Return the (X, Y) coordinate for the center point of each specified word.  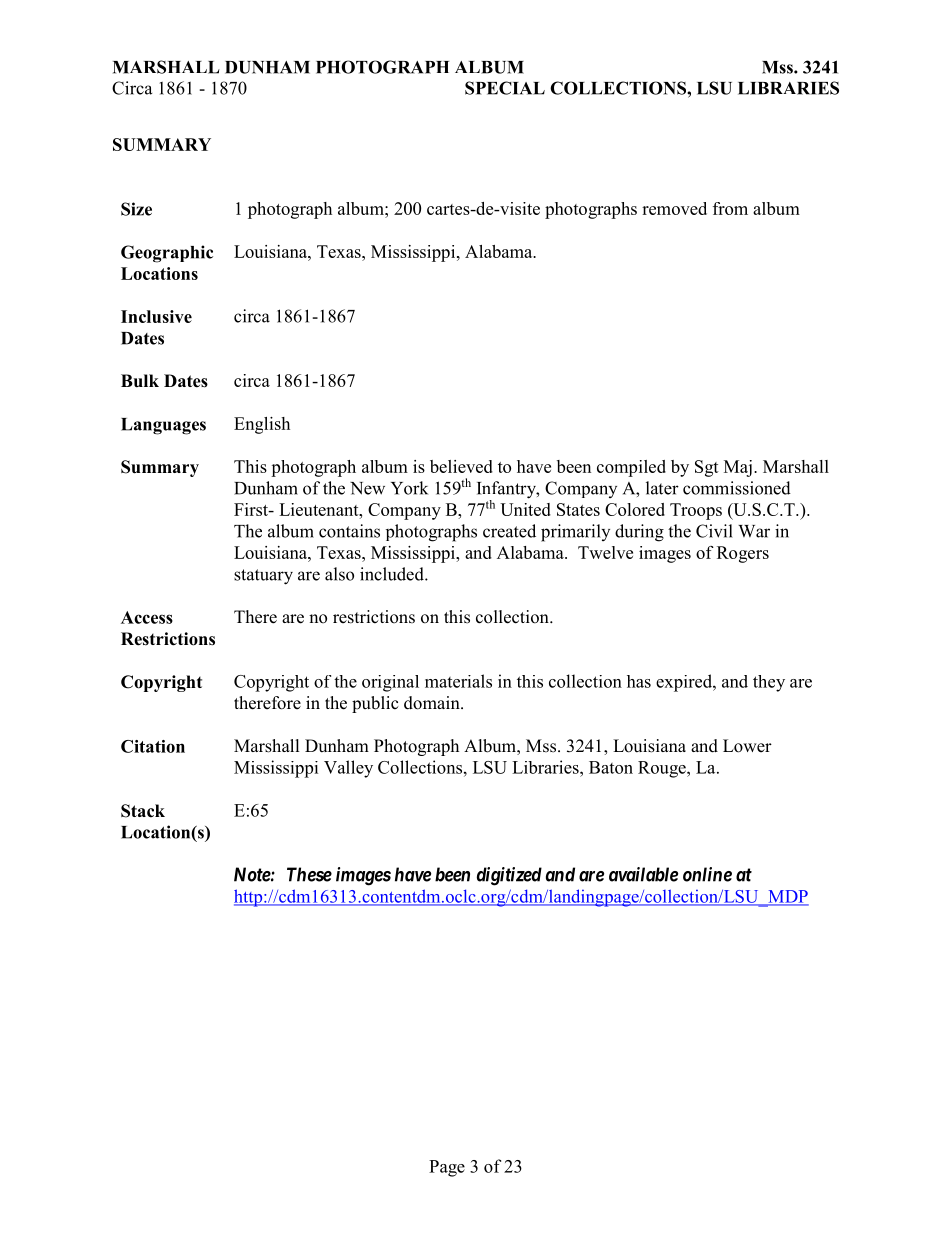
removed (674, 208)
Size (136, 209)
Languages (163, 426)
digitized (509, 876)
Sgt (707, 468)
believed (461, 466)
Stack (143, 811)
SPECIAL (505, 88)
